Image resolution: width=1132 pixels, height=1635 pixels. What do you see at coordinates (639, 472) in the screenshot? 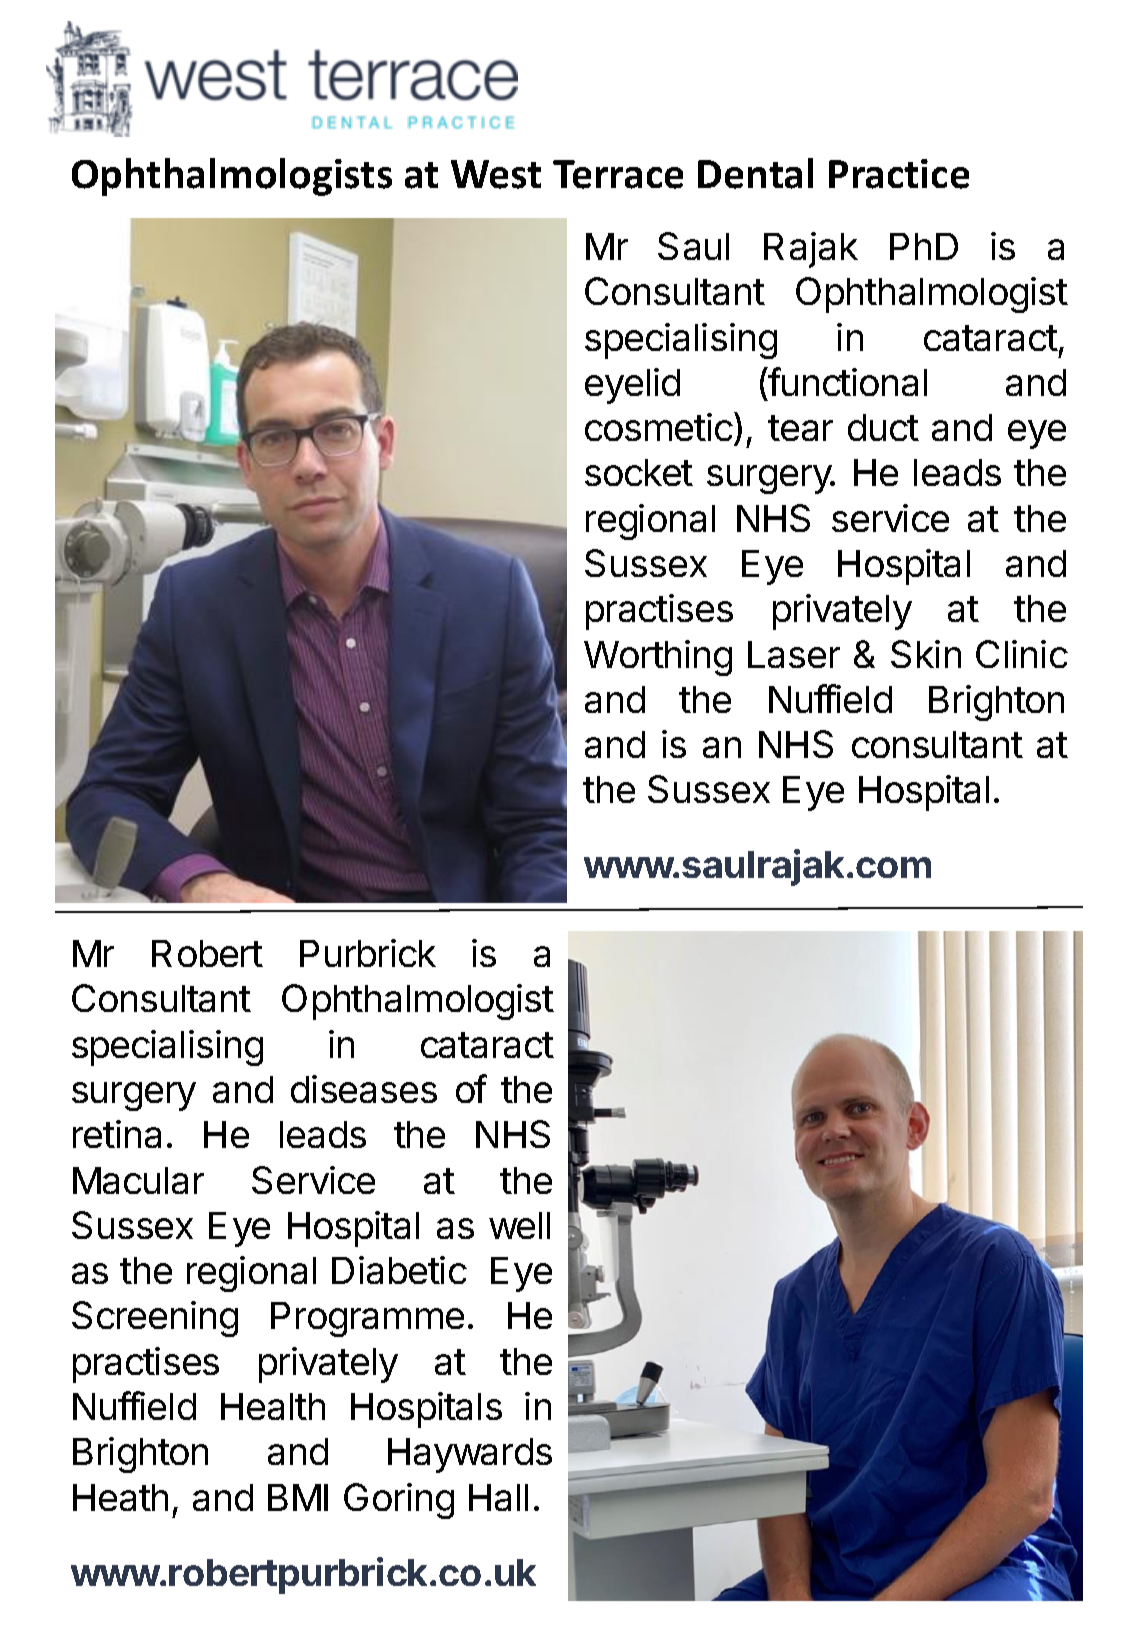
I see `socket` at bounding box center [639, 472].
